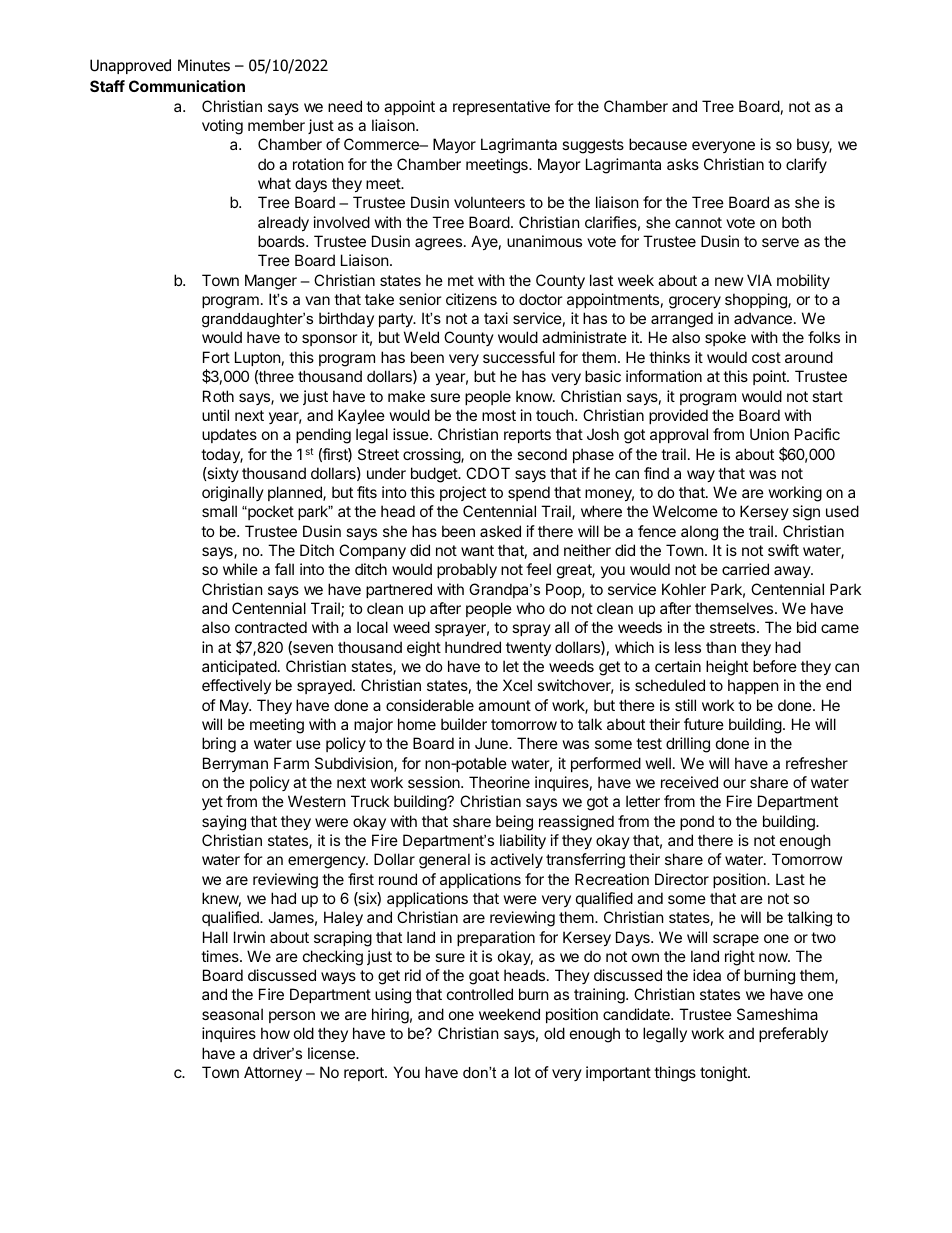 Image resolution: width=952 pixels, height=1233 pixels. What do you see at coordinates (523, 1072) in the document?
I see `lot` at bounding box center [523, 1072].
